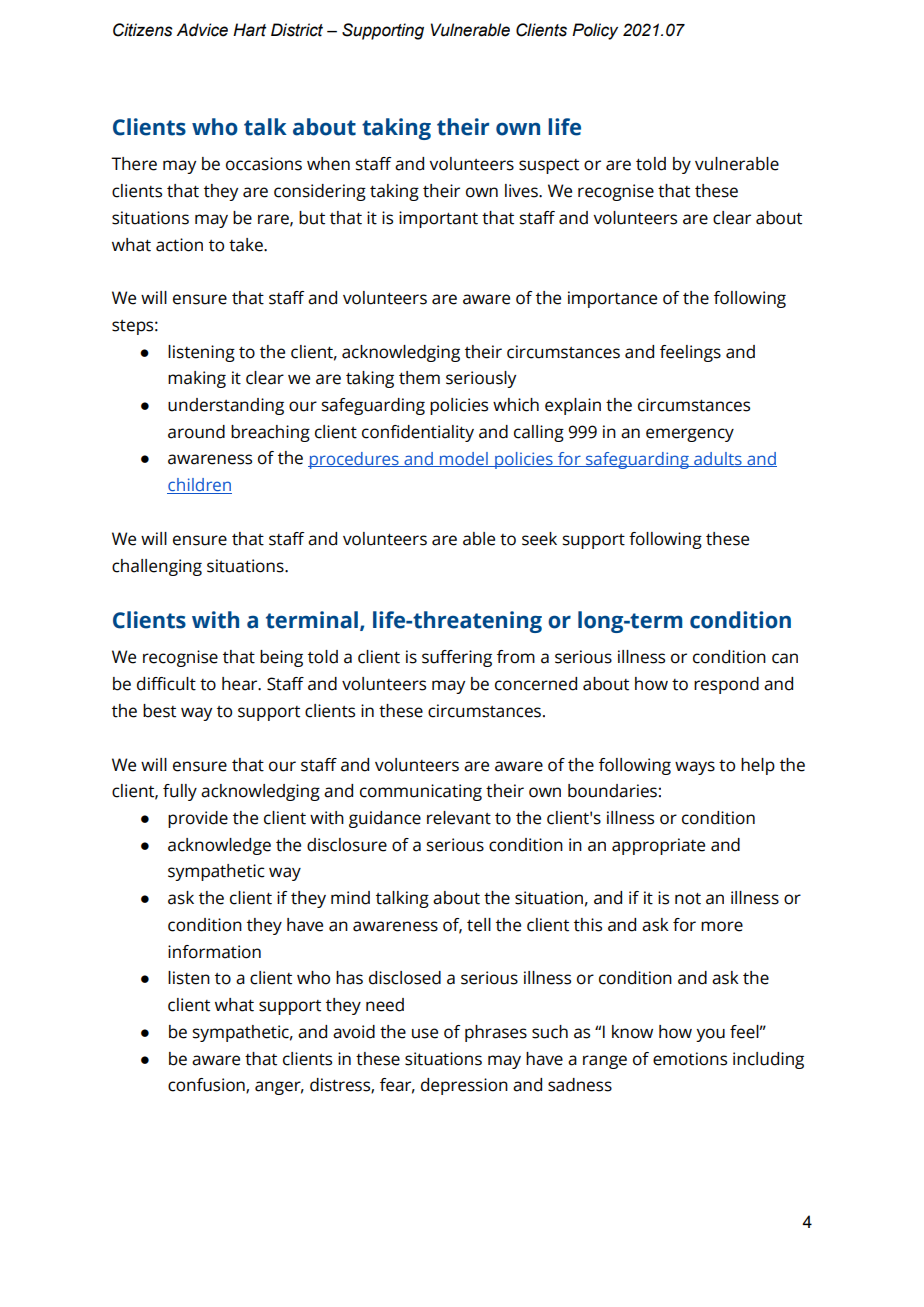 Image resolution: width=924 pixels, height=1307 pixels. Describe the element at coordinates (157, 567) in the screenshot. I see `challenging` at that location.
